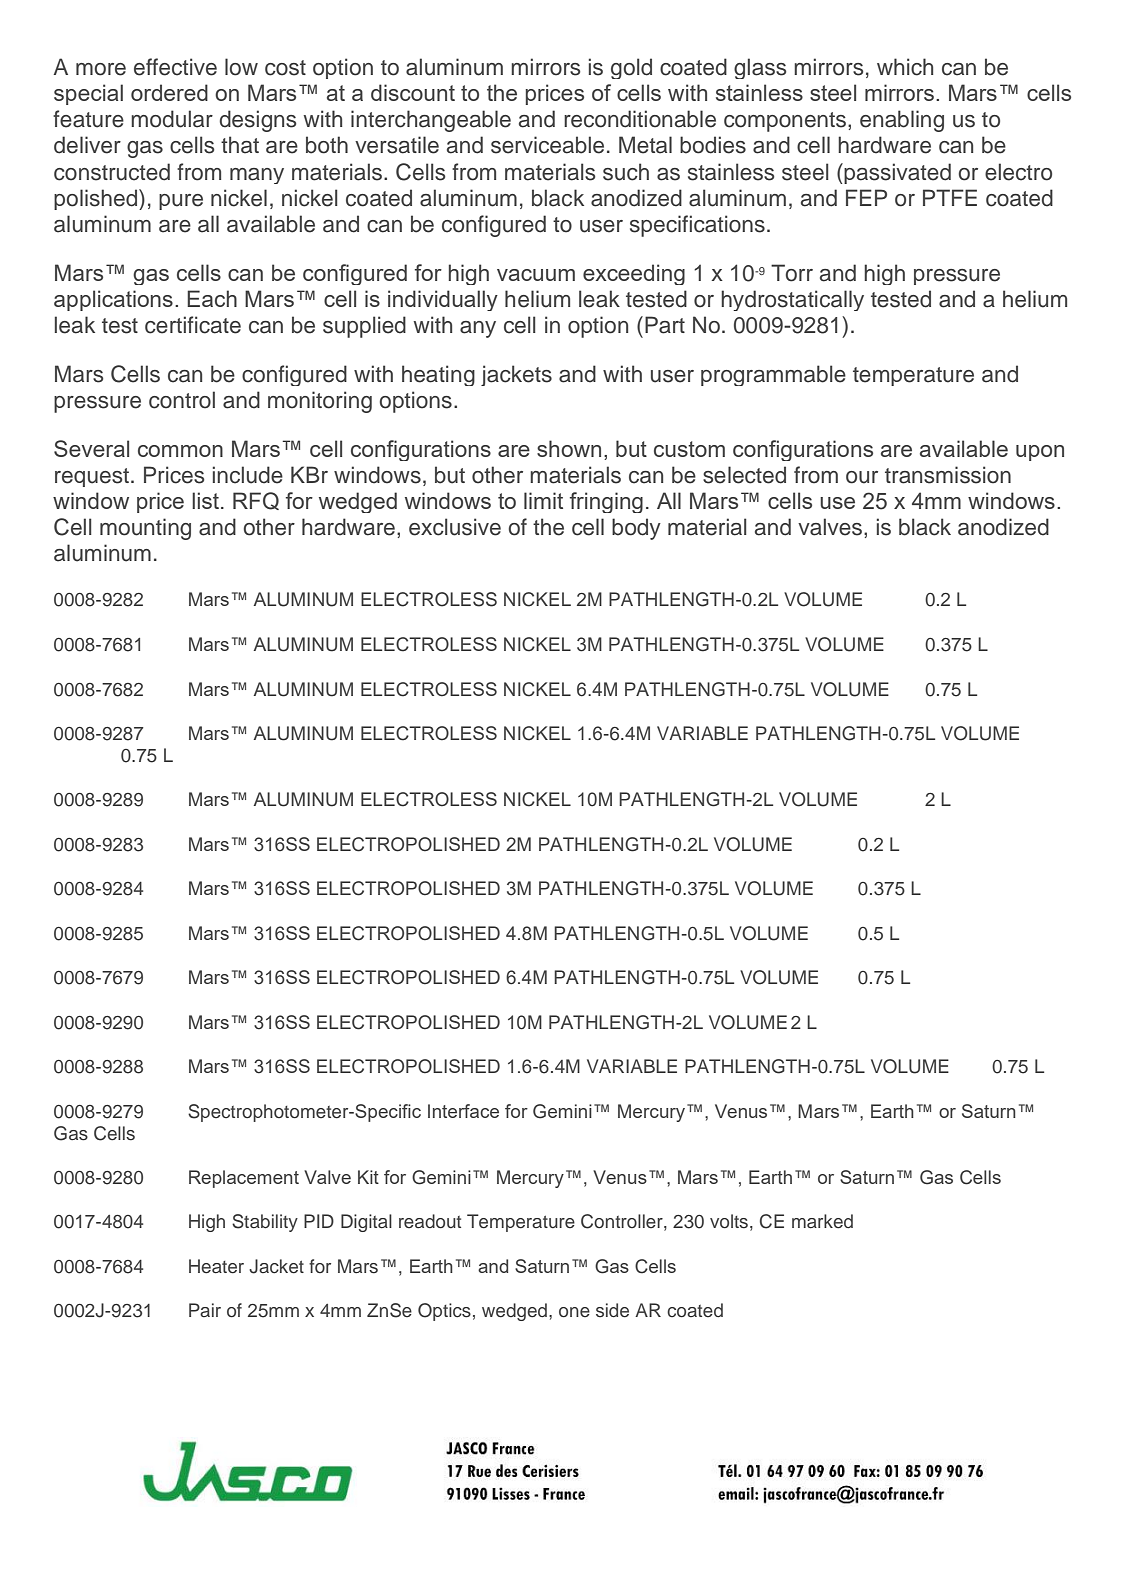  I want to click on serviceable, so click(547, 145).
